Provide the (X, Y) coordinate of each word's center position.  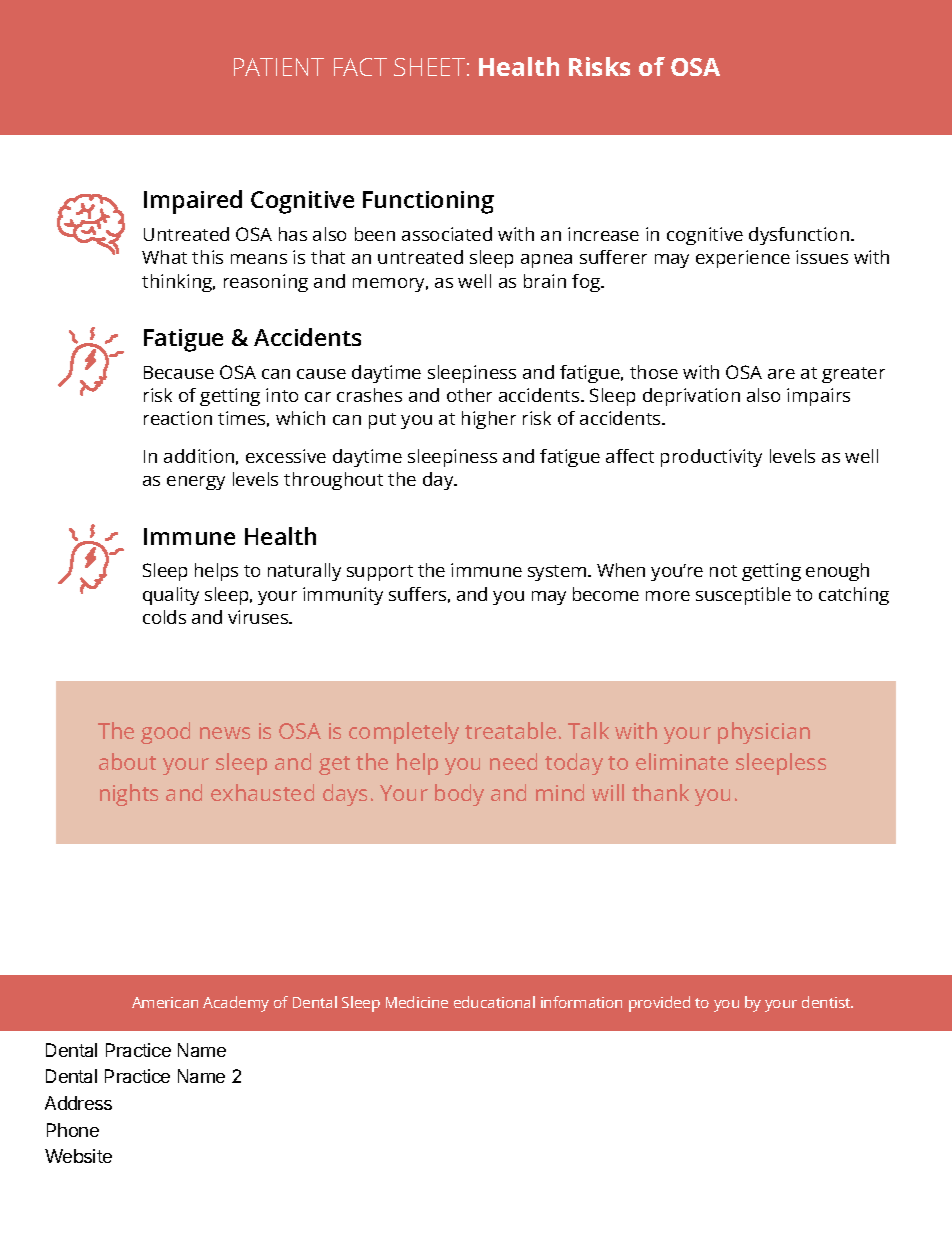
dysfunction (800, 236)
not (723, 571)
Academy (236, 1004)
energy (196, 483)
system (558, 573)
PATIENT (279, 67)
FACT (360, 67)
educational (494, 1002)
